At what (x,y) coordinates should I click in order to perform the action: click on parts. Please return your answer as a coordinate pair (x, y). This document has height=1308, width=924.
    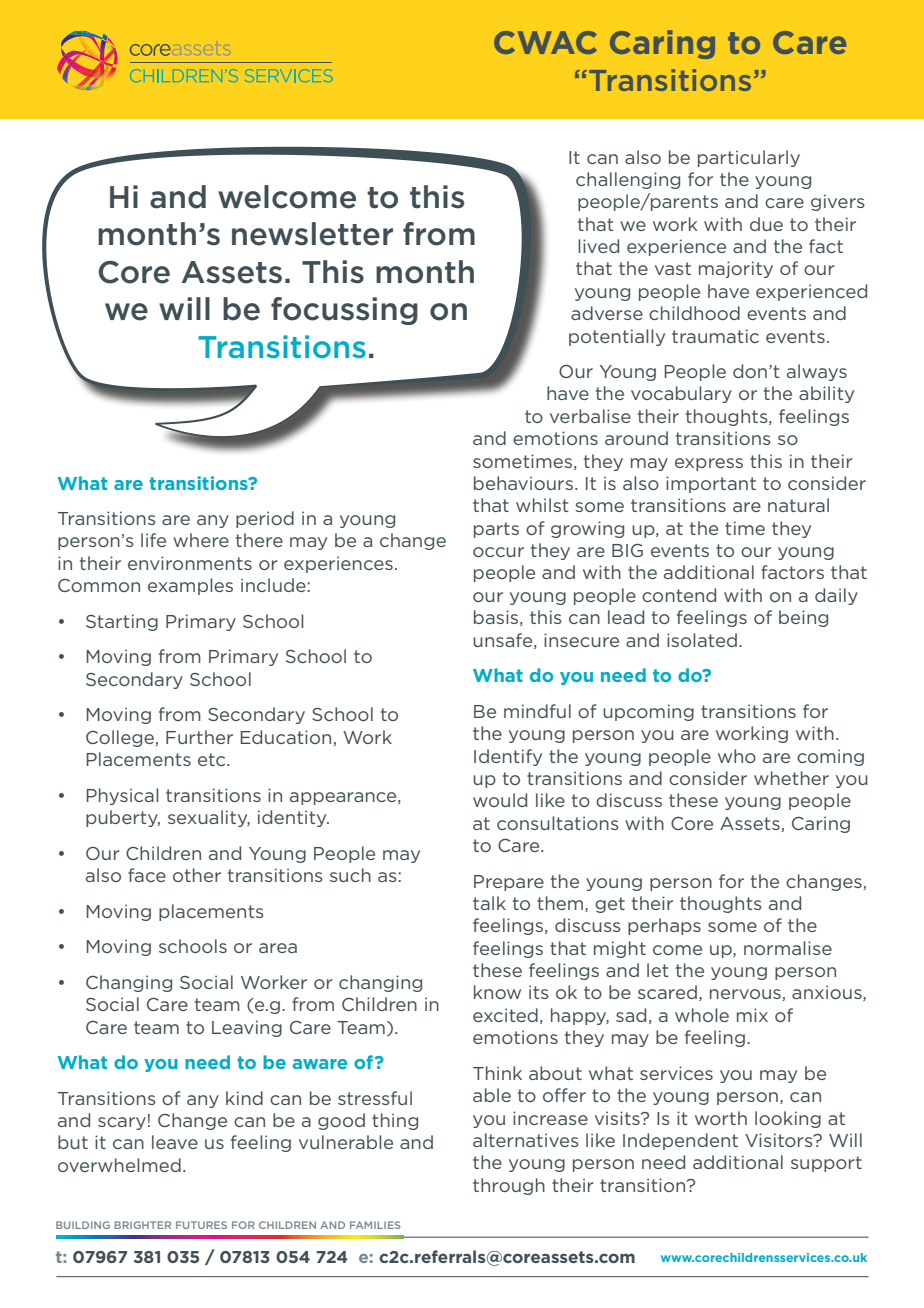
    Looking at the image, I should click on (496, 530).
